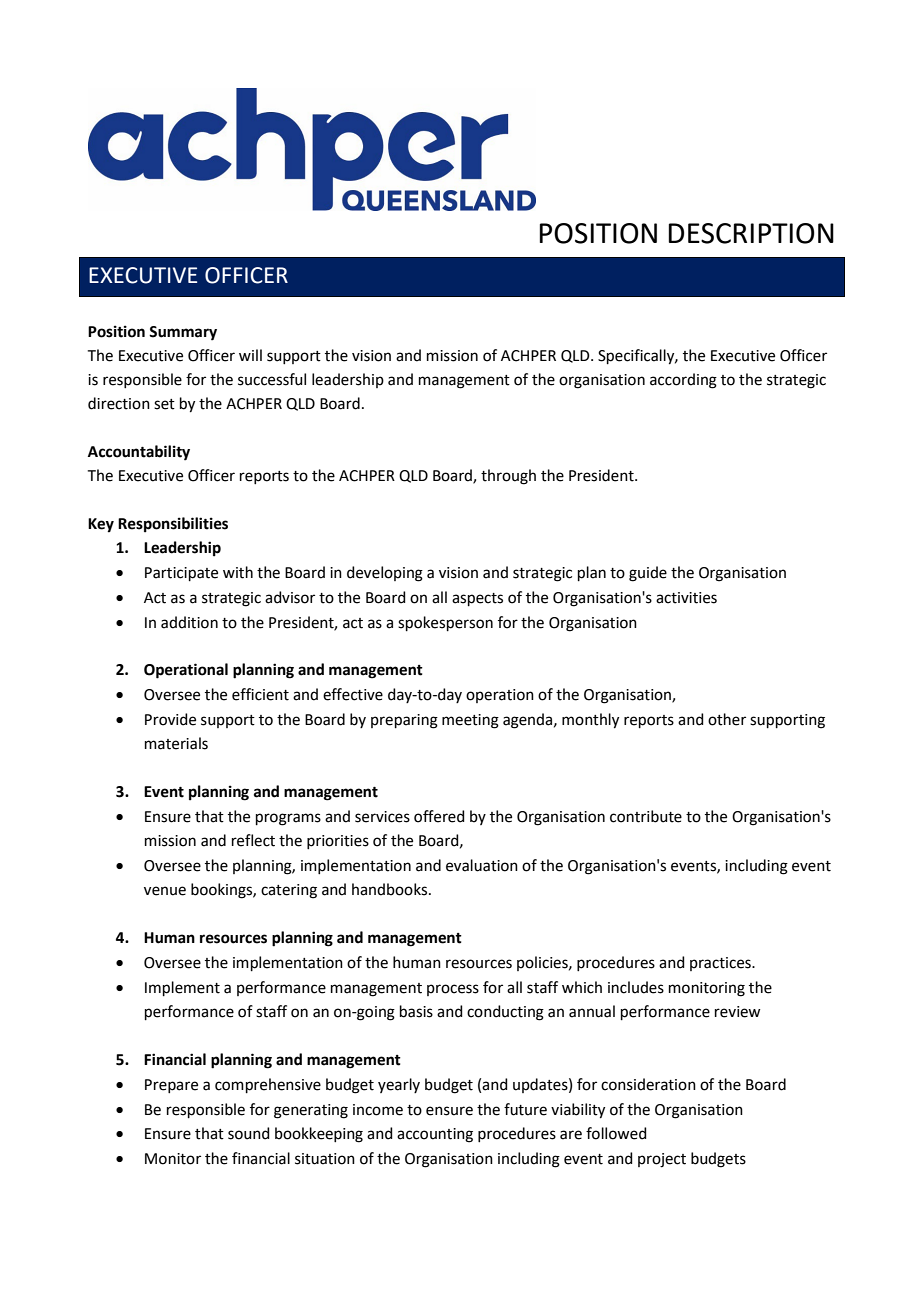  I want to click on developing, so click(385, 574).
